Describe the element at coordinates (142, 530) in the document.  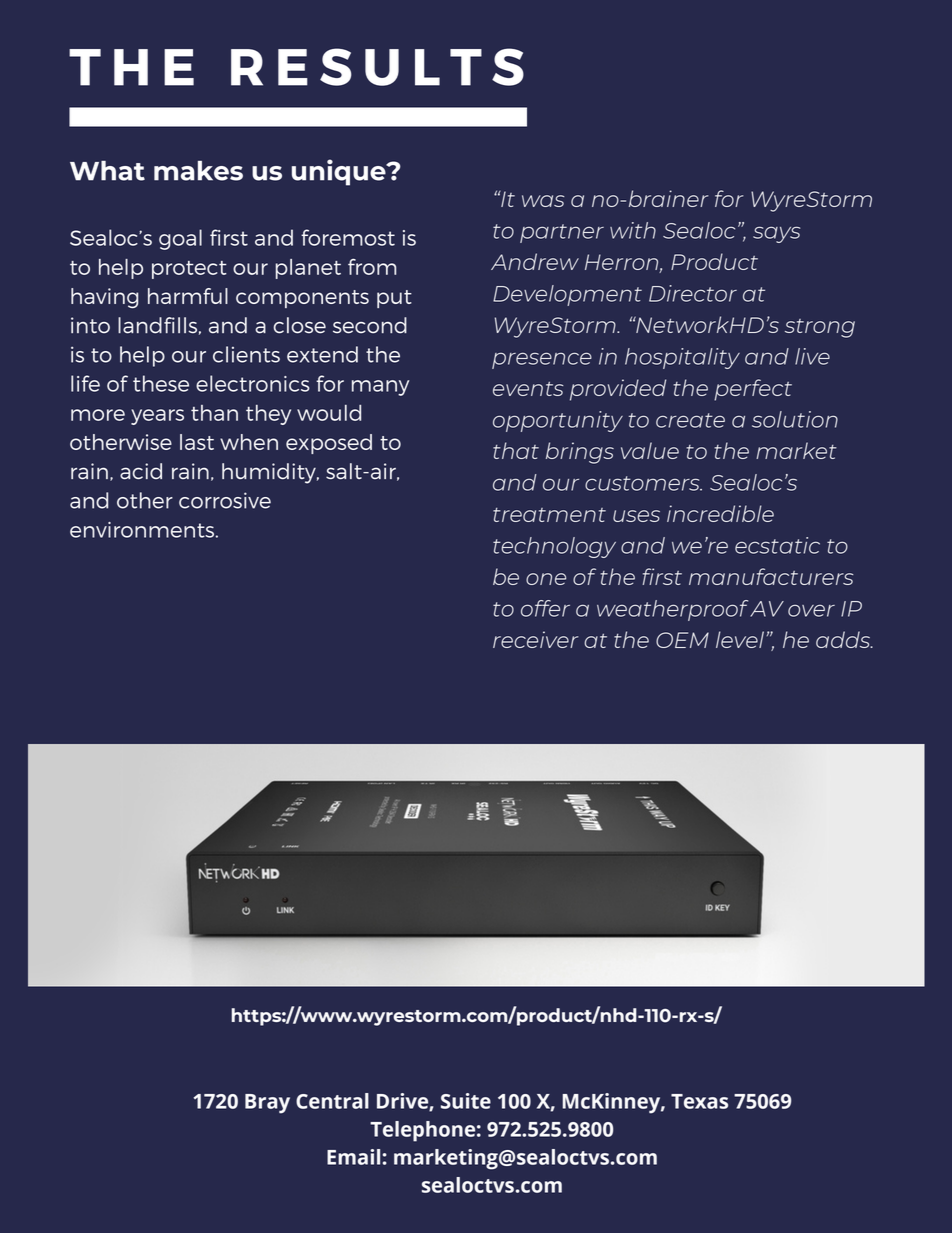
I see `environments` at that location.
